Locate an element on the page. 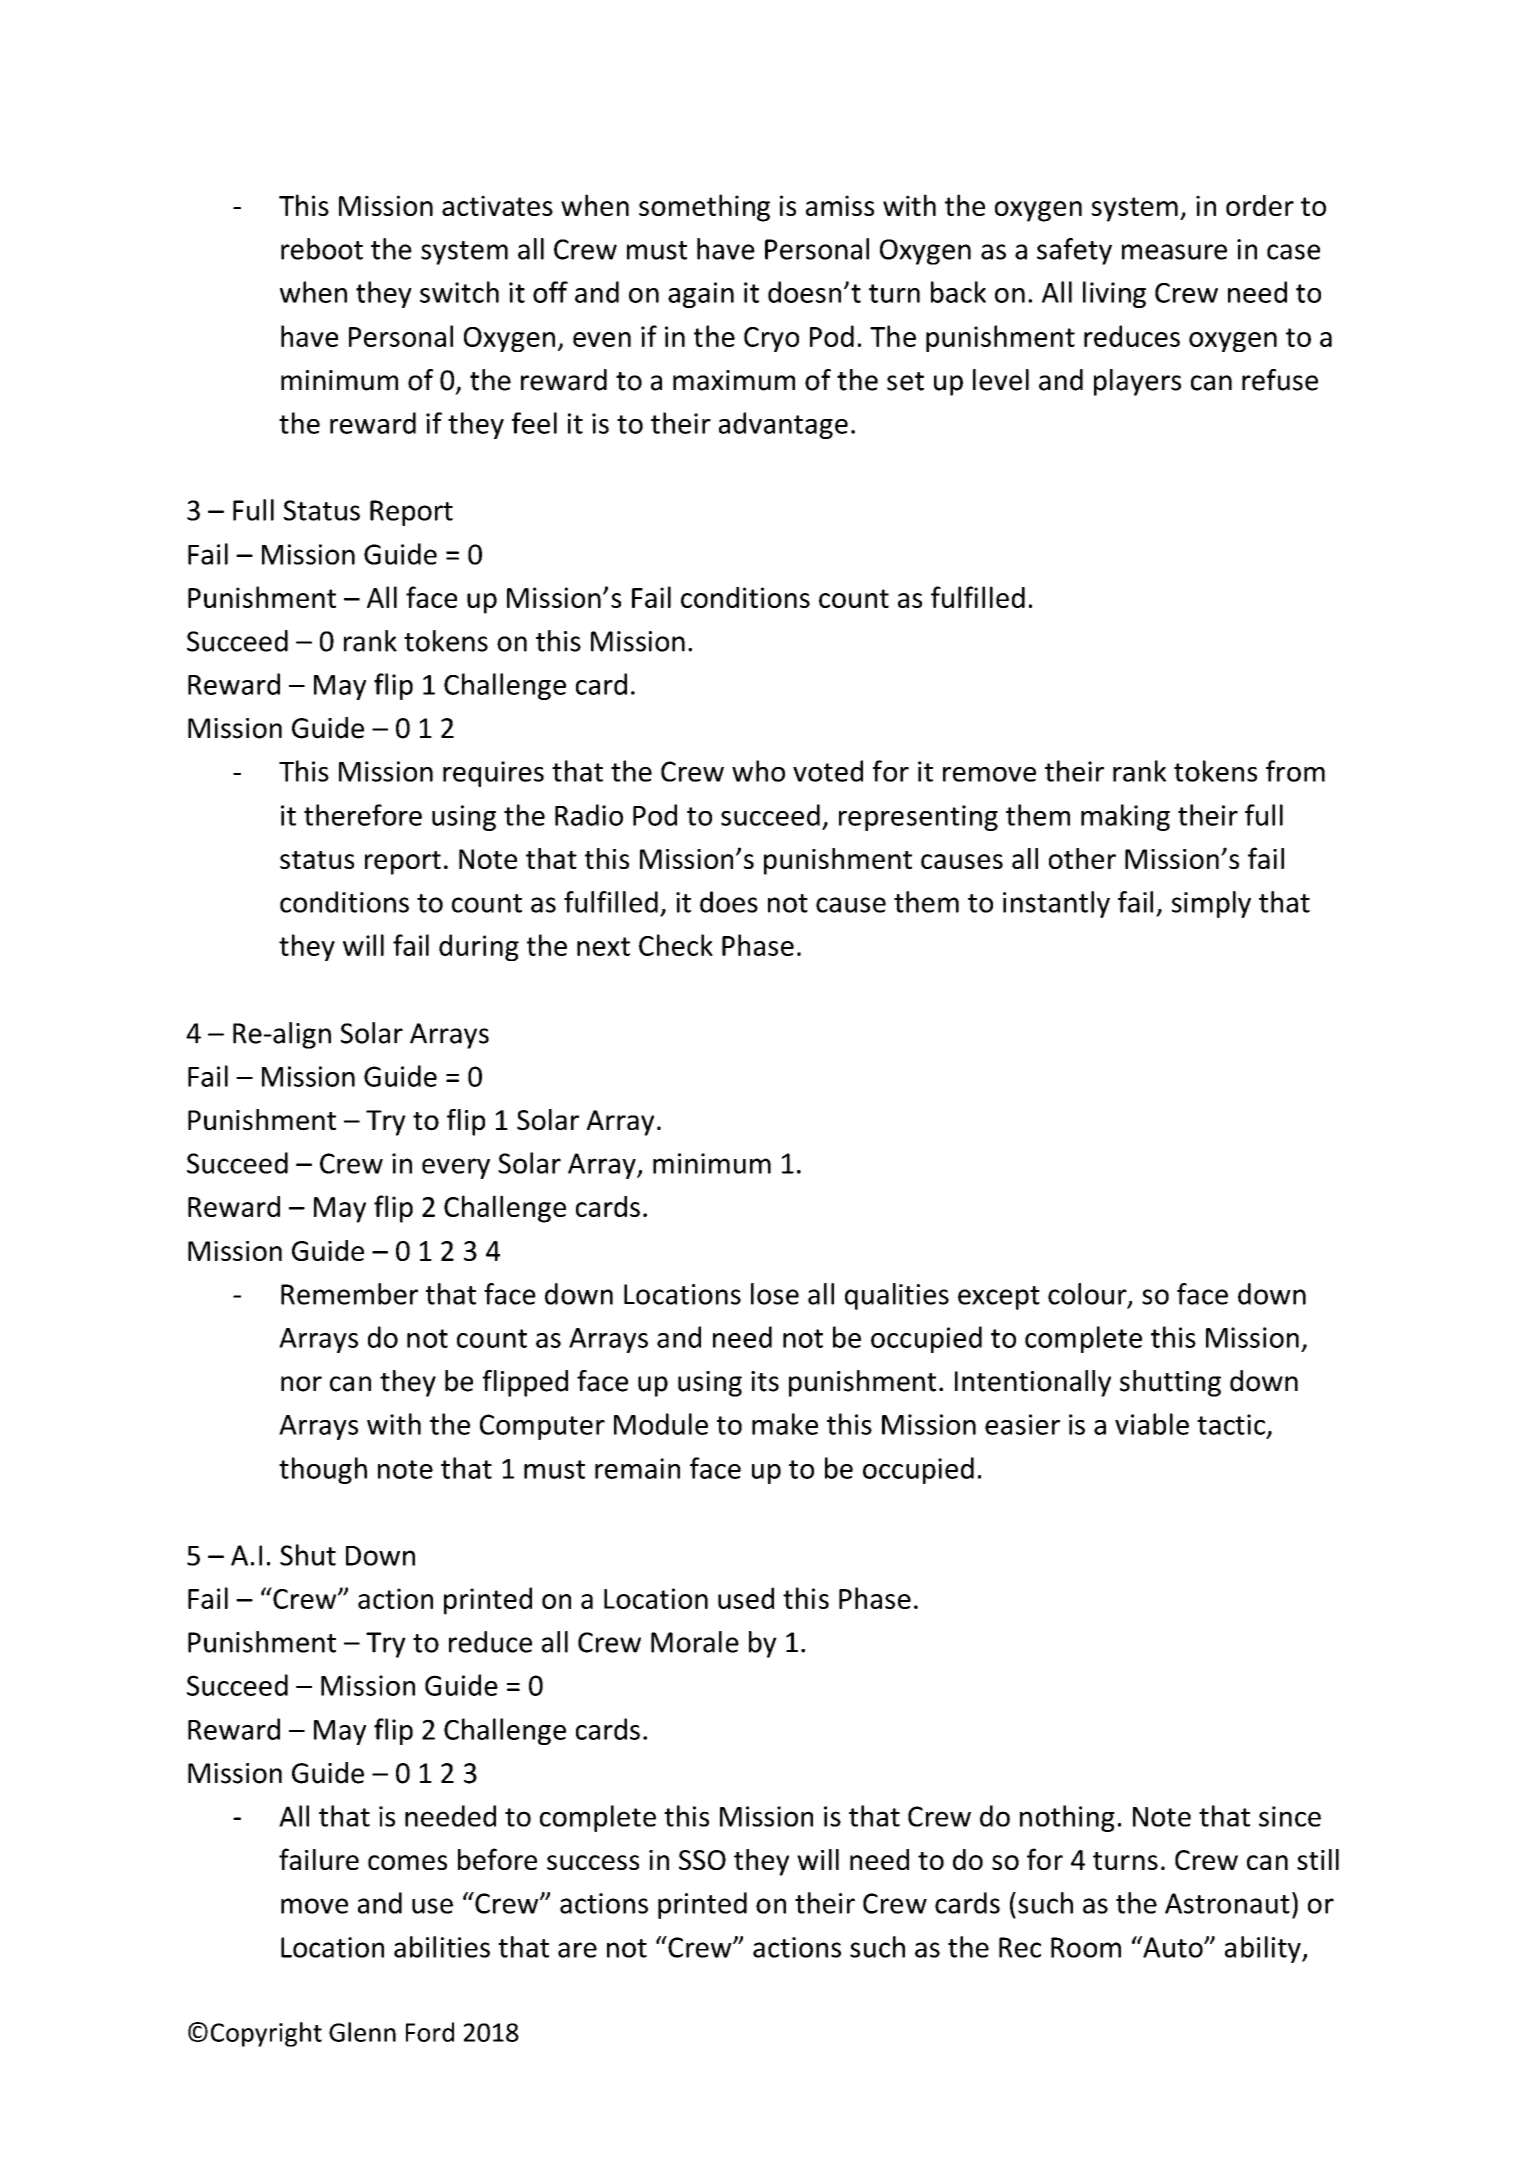 The height and width of the page is (2175, 1537). amiss is located at coordinates (840, 205).
